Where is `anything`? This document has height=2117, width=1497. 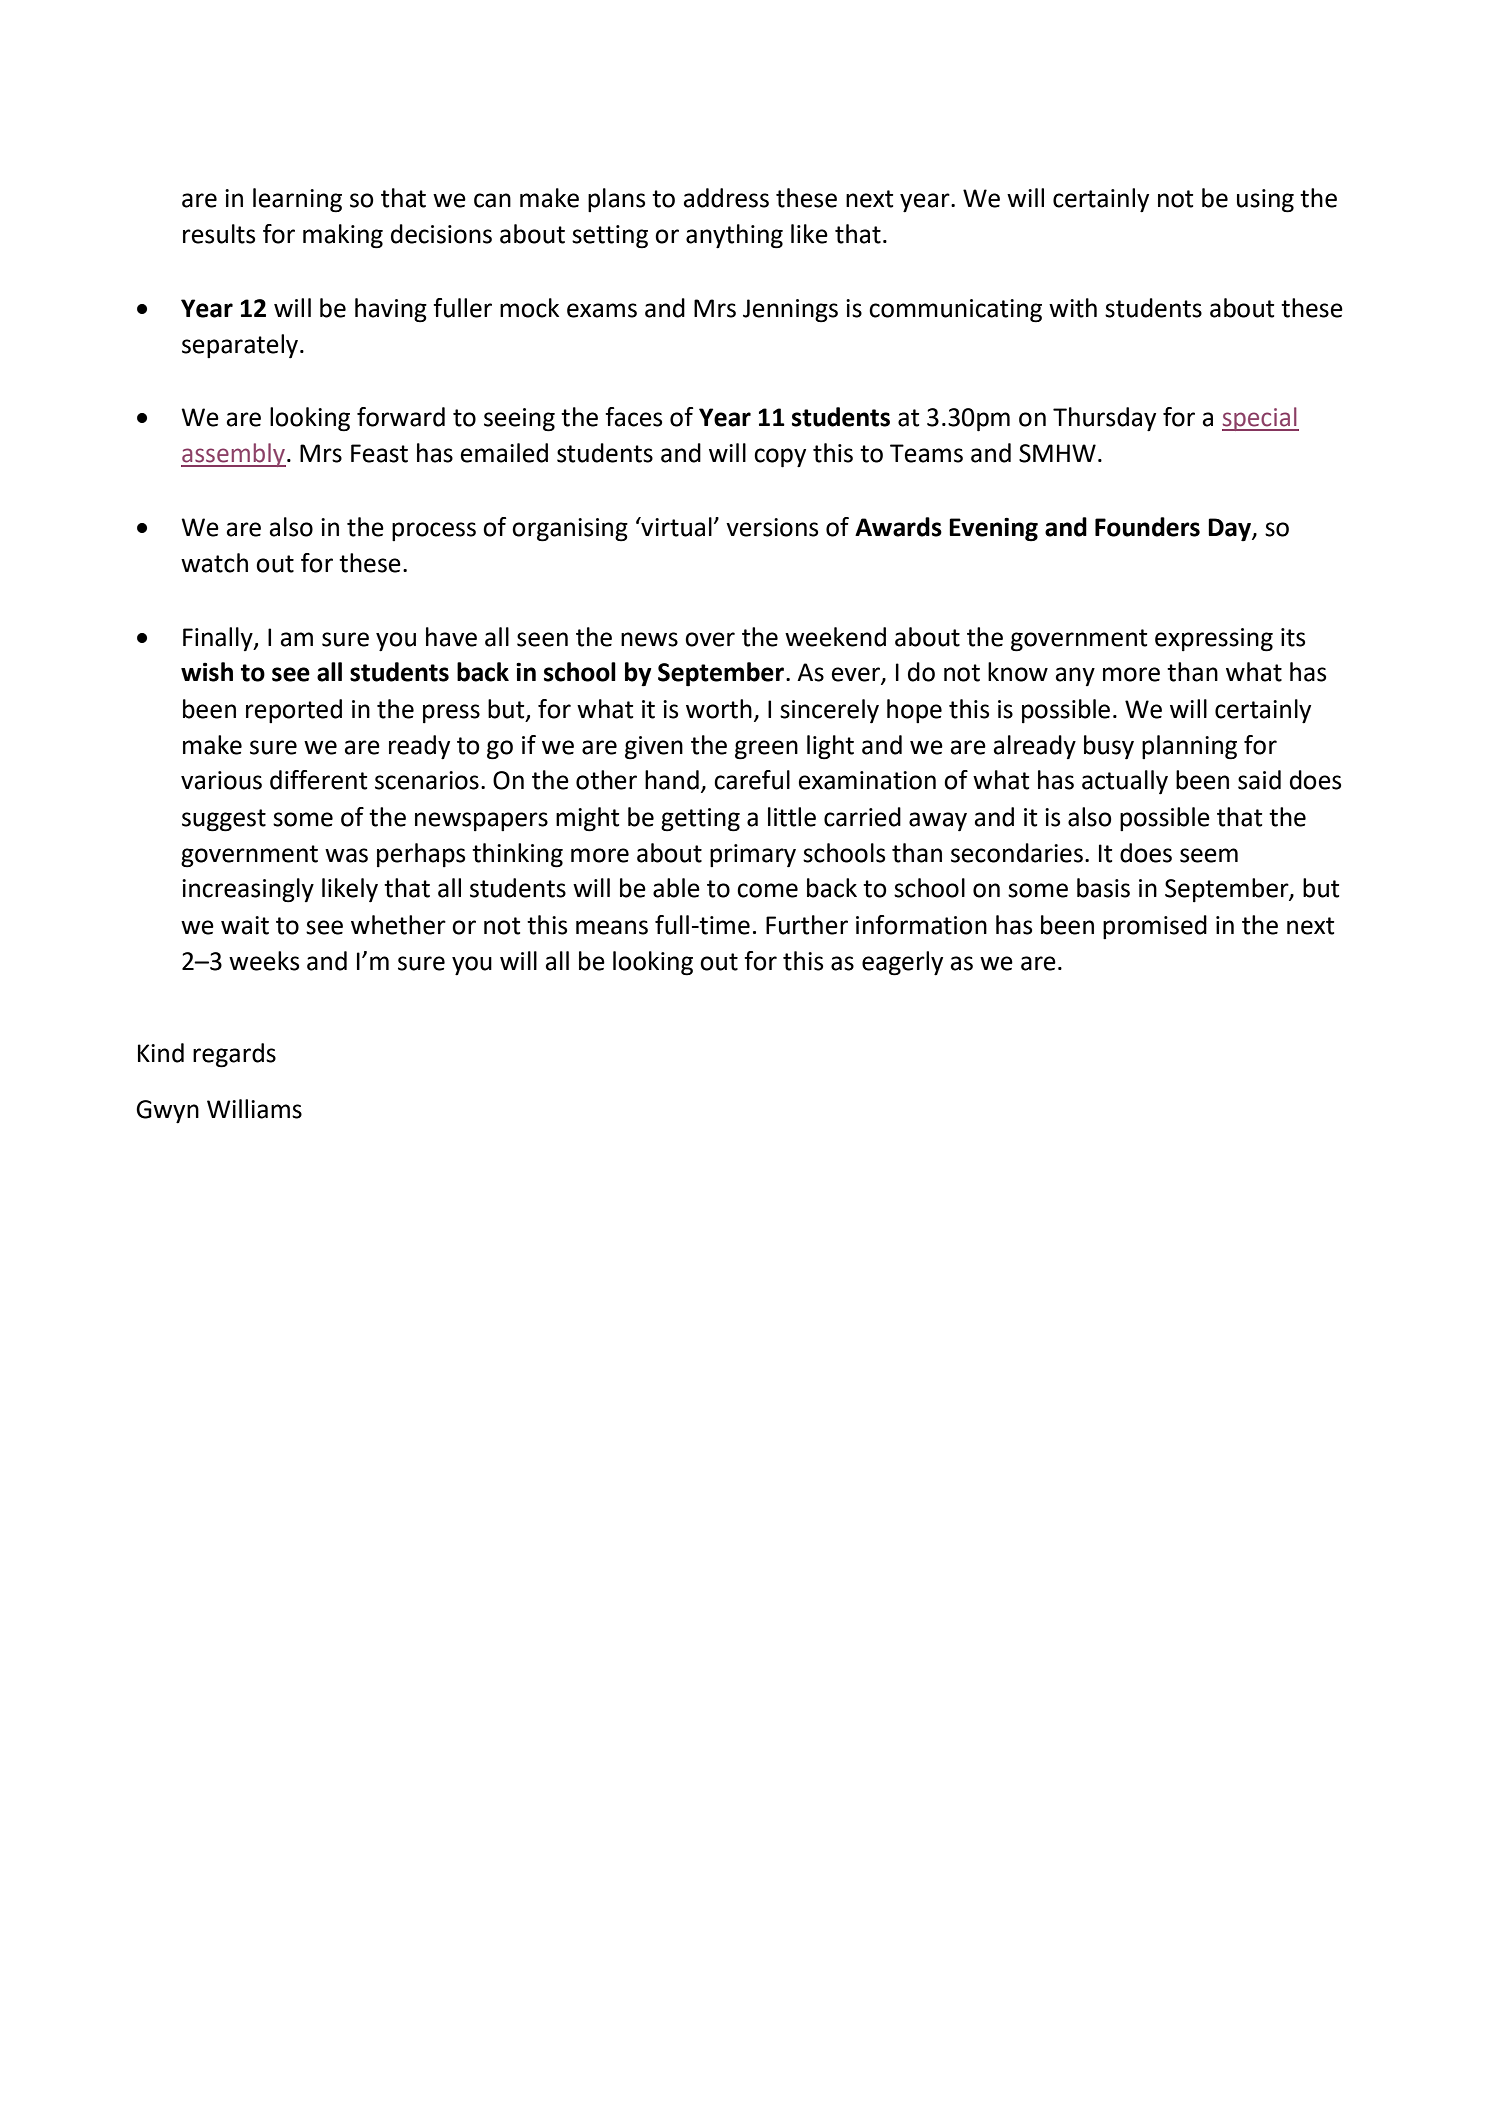
anything is located at coordinates (734, 236).
